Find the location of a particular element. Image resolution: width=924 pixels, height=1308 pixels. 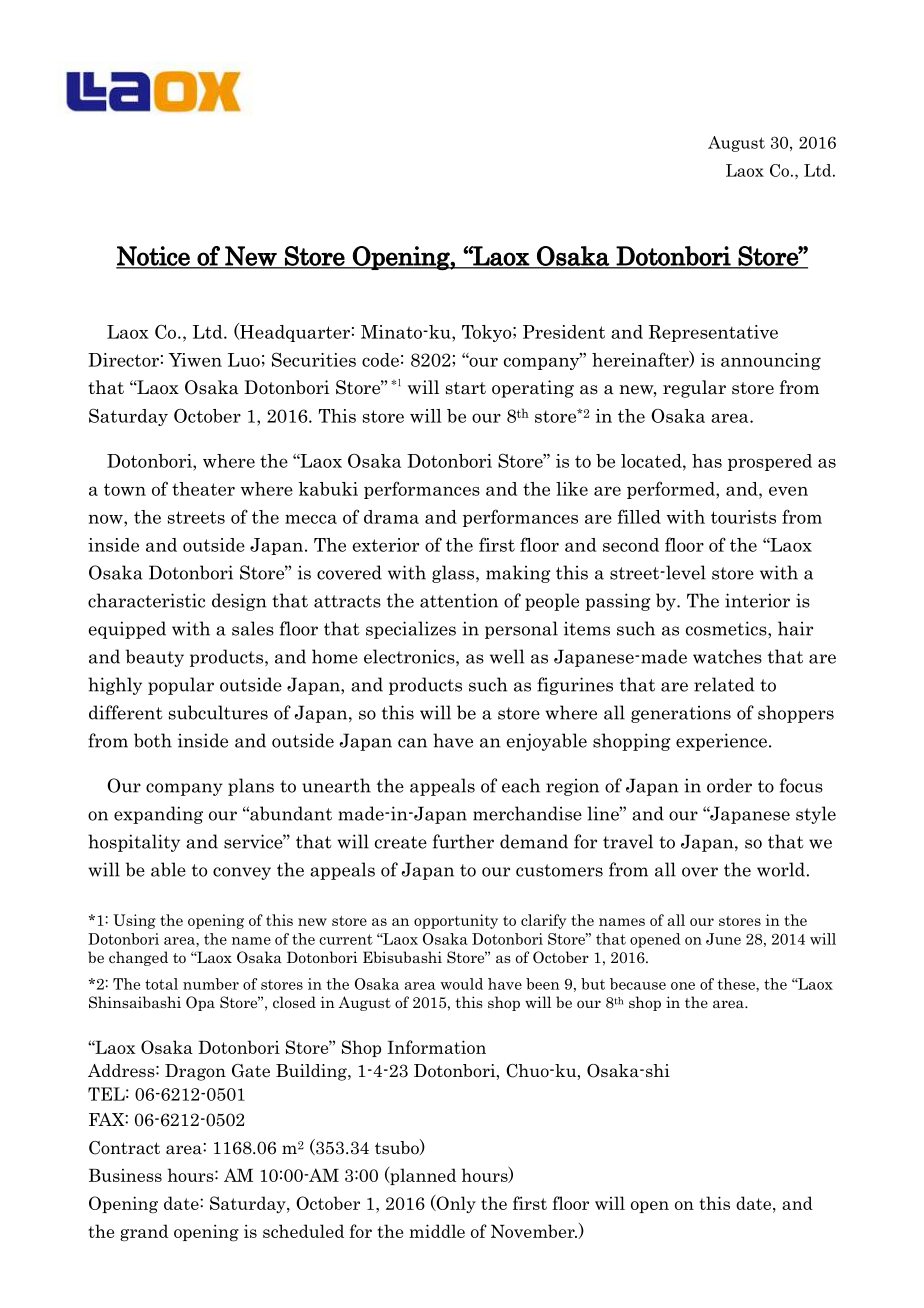

both is located at coordinates (153, 740).
